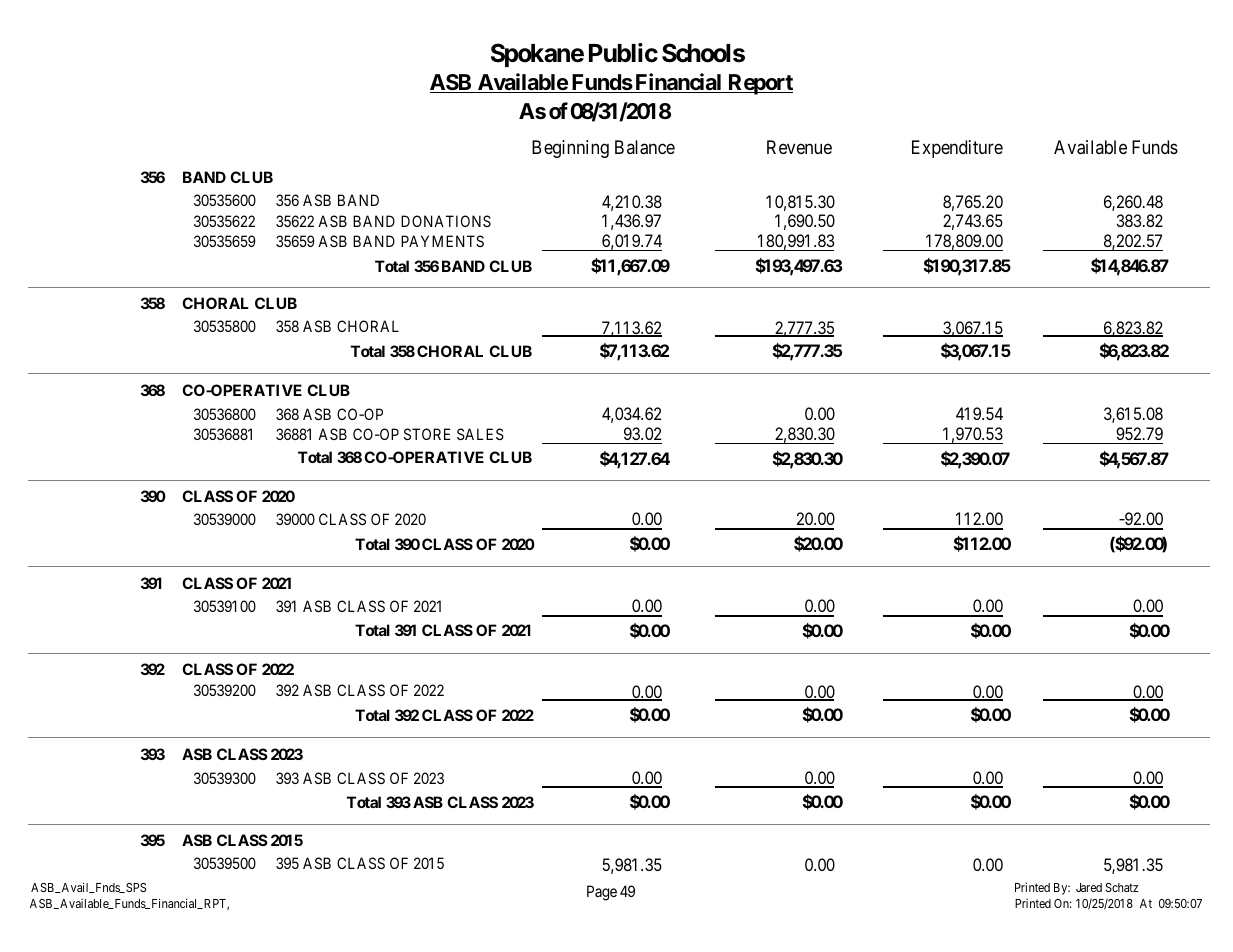 The image size is (1233, 952). I want to click on DONATIONS, so click(446, 221).
